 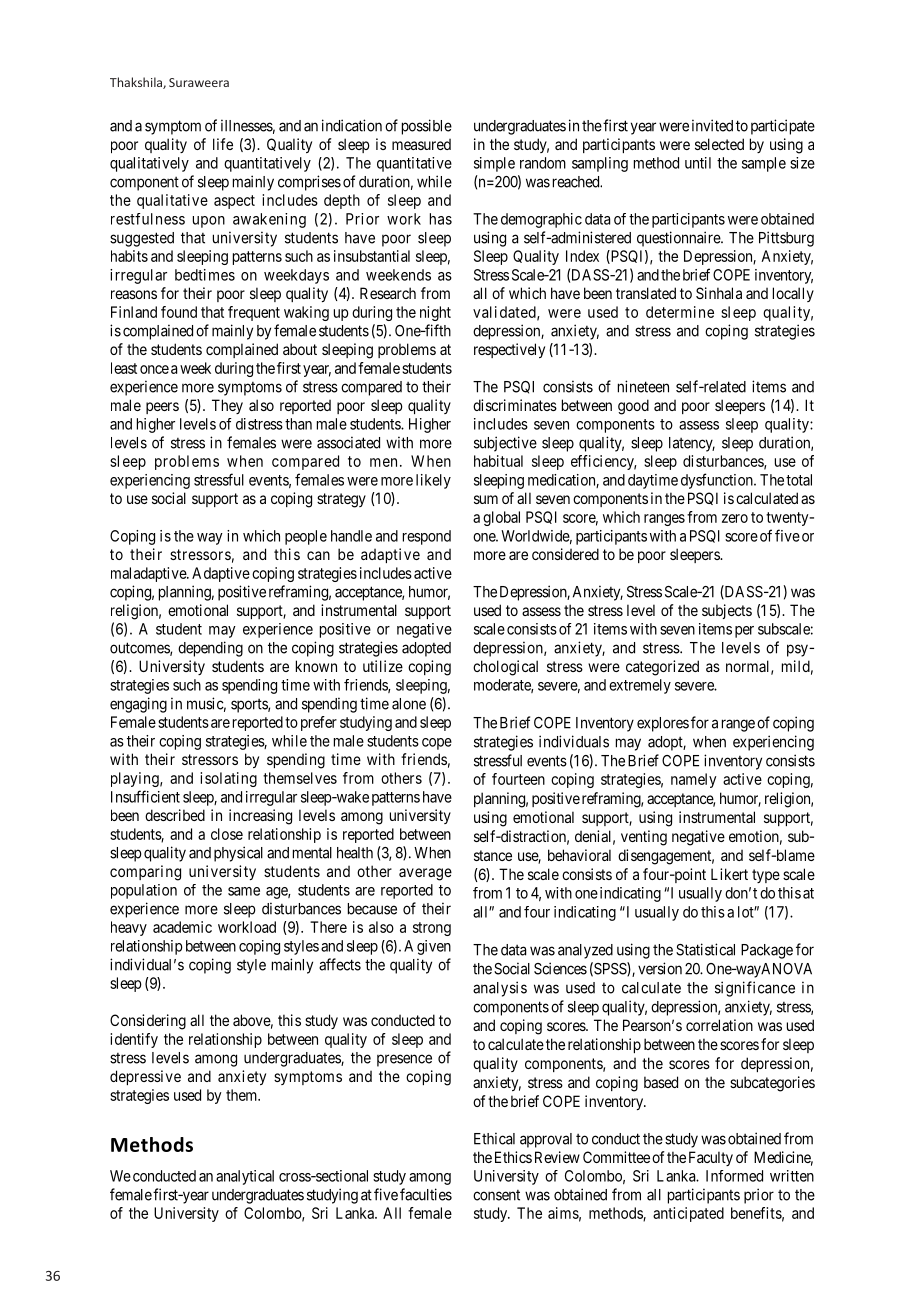 I want to click on simple, so click(x=494, y=164).
